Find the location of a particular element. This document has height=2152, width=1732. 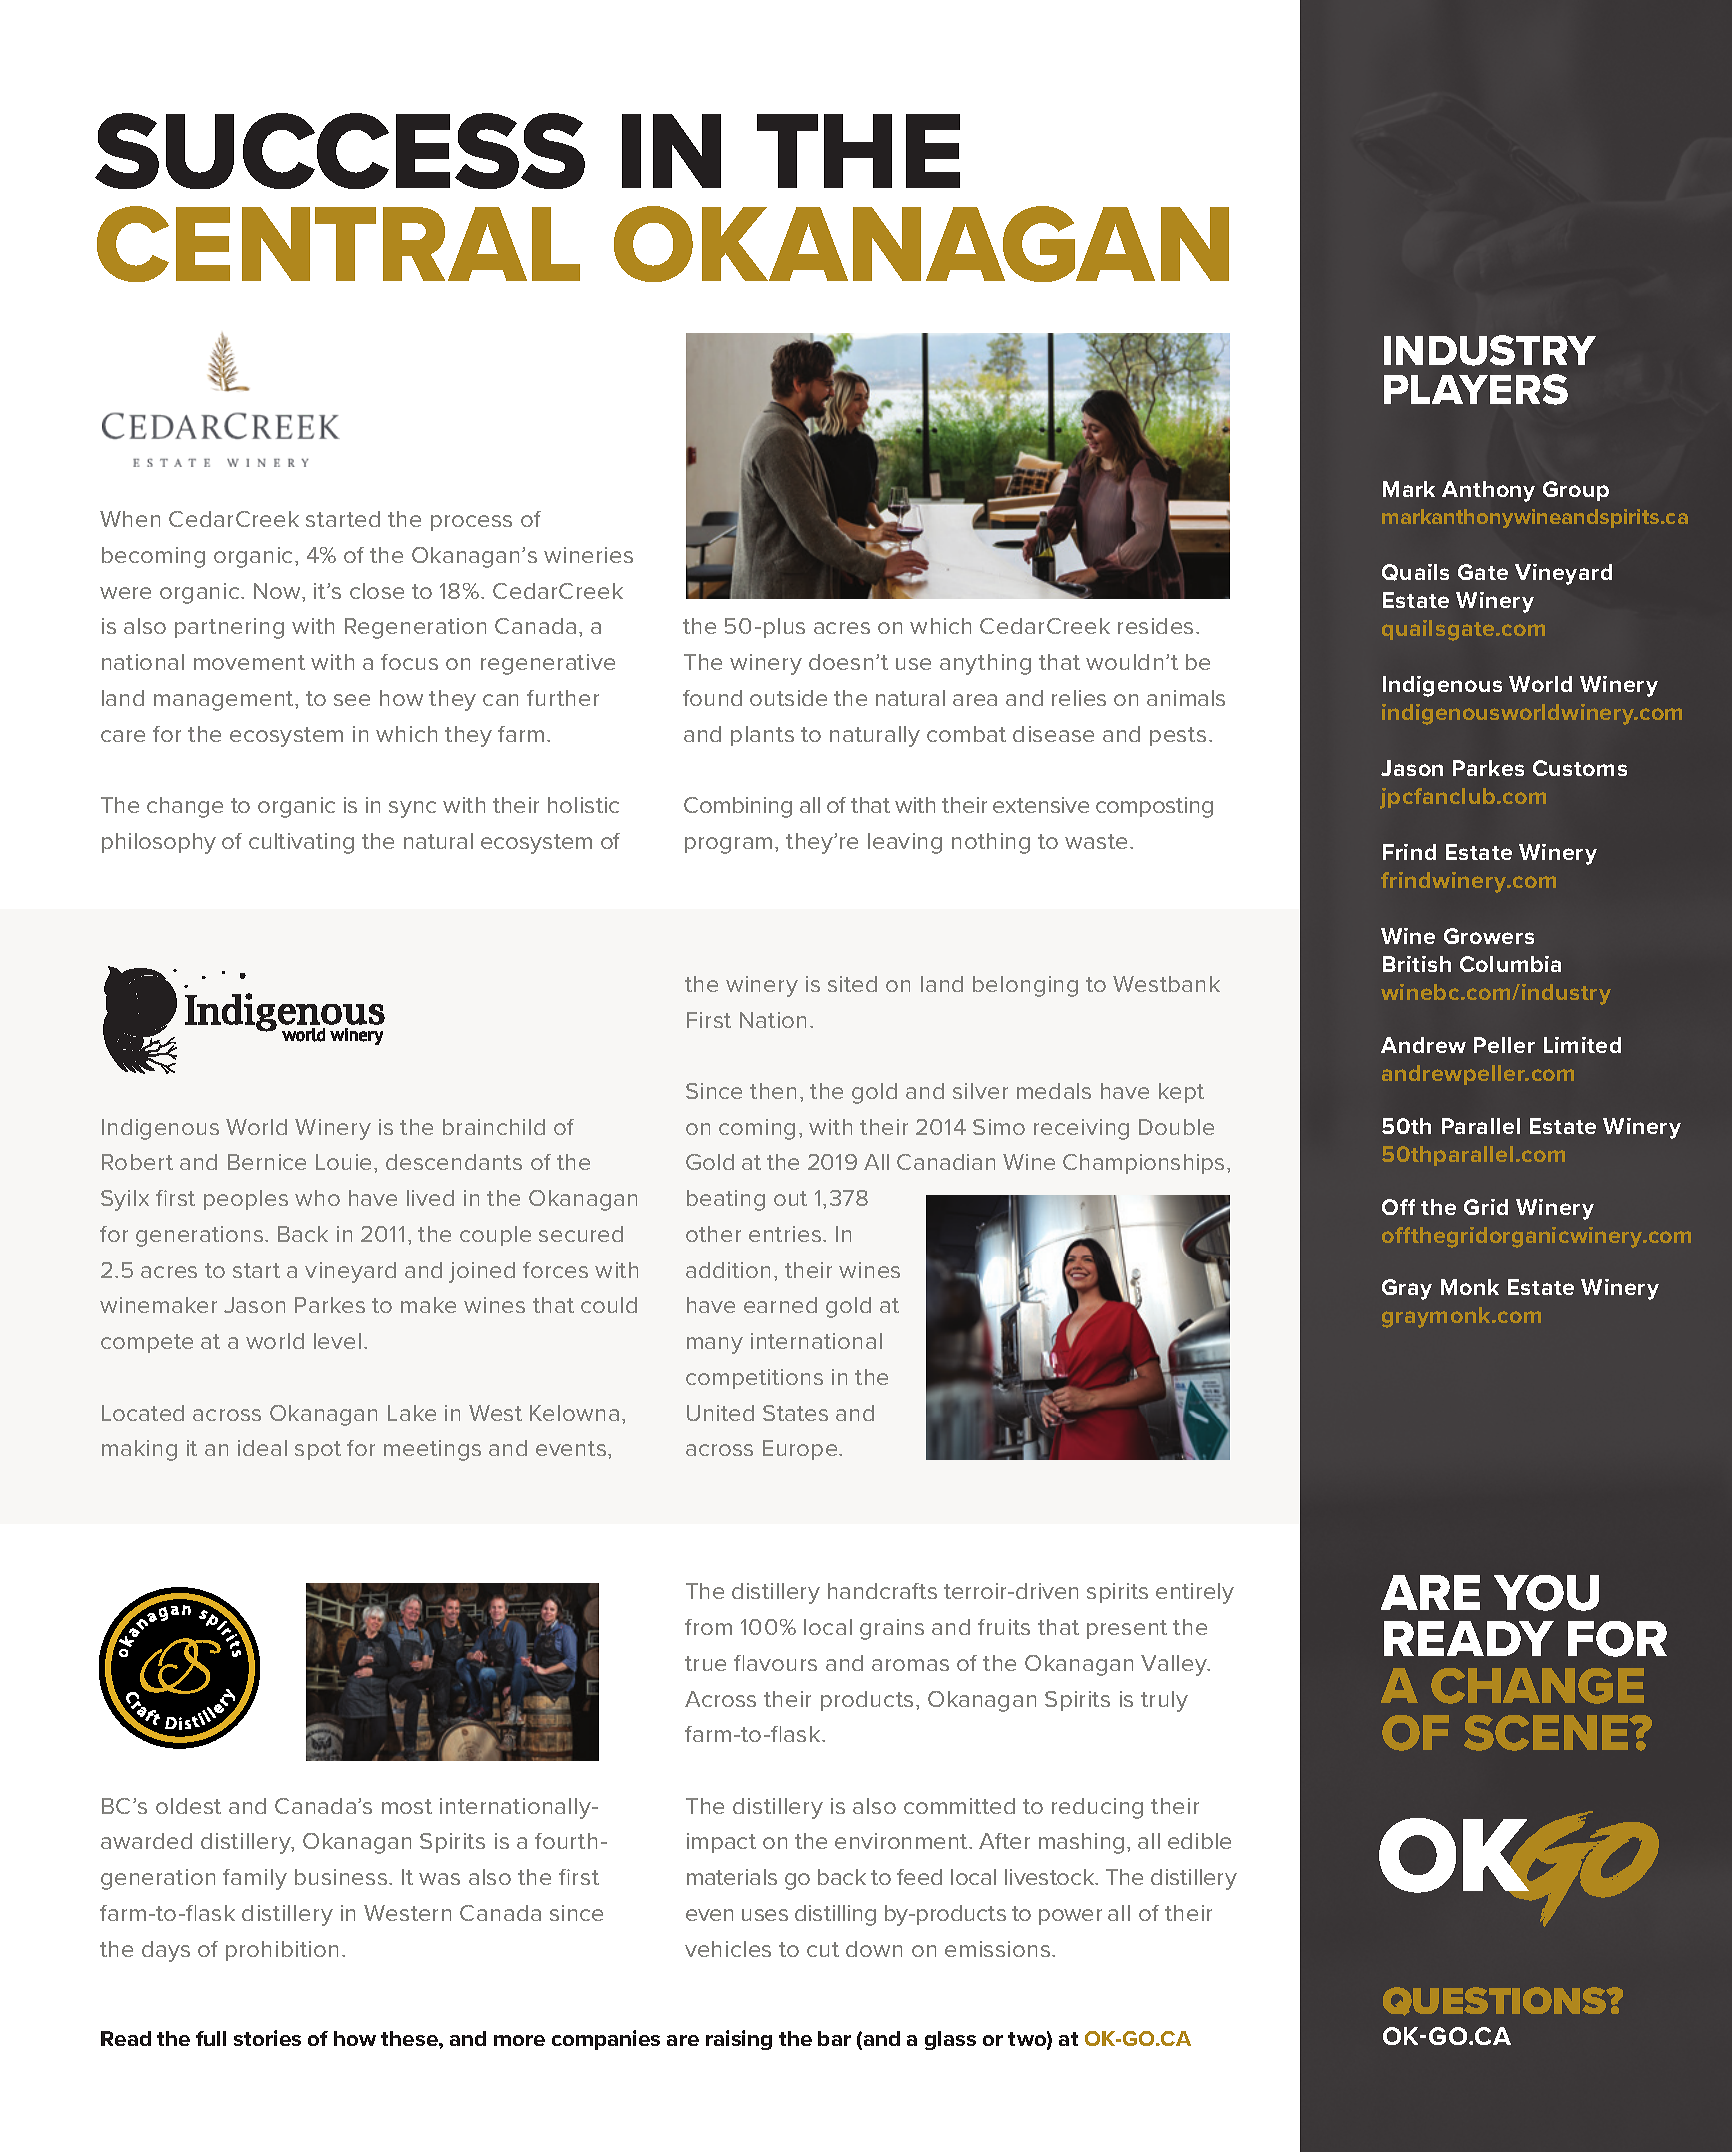

CENTRAL is located at coordinates (338, 244).
